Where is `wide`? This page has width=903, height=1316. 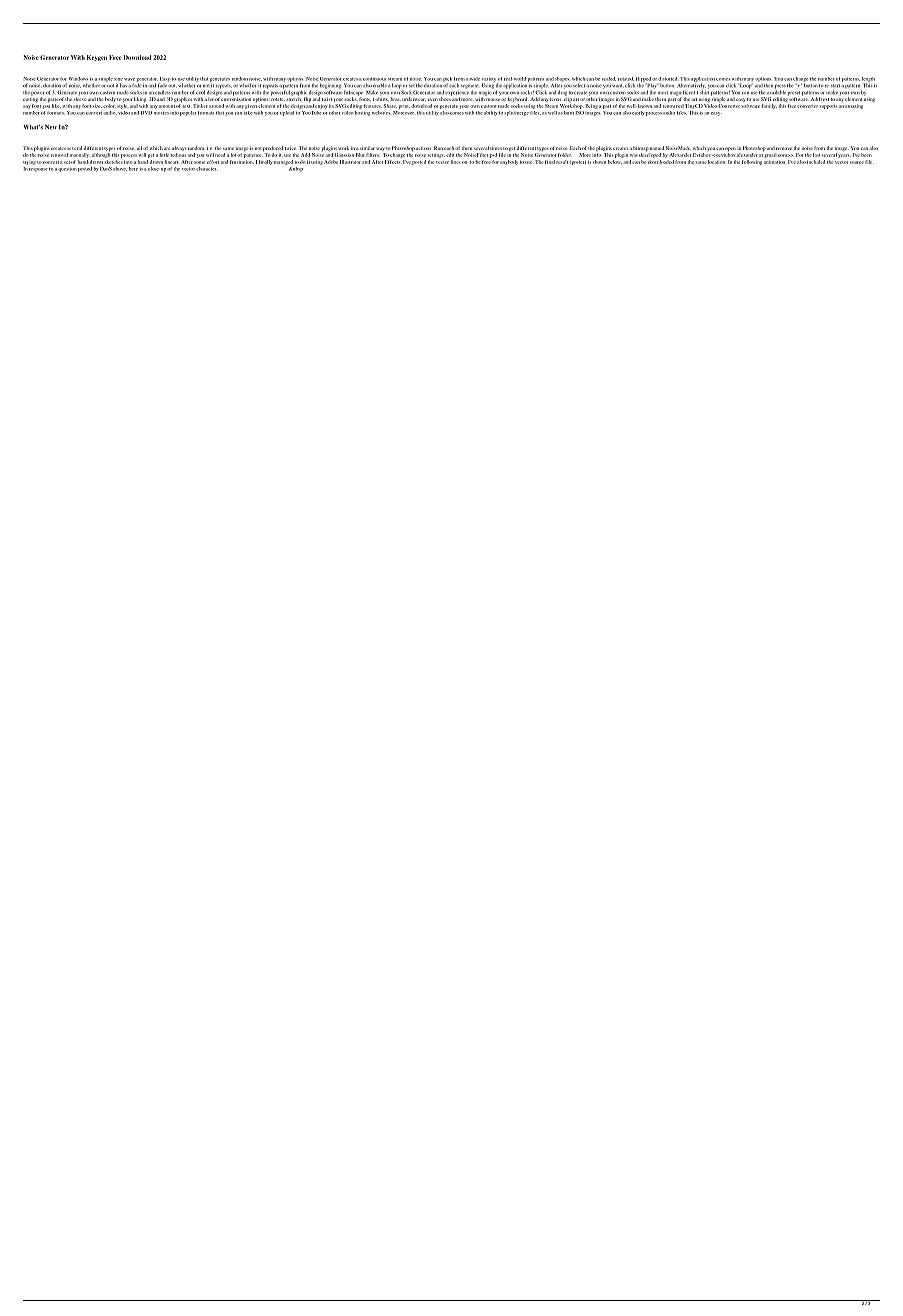
wide is located at coordinates (475, 79).
